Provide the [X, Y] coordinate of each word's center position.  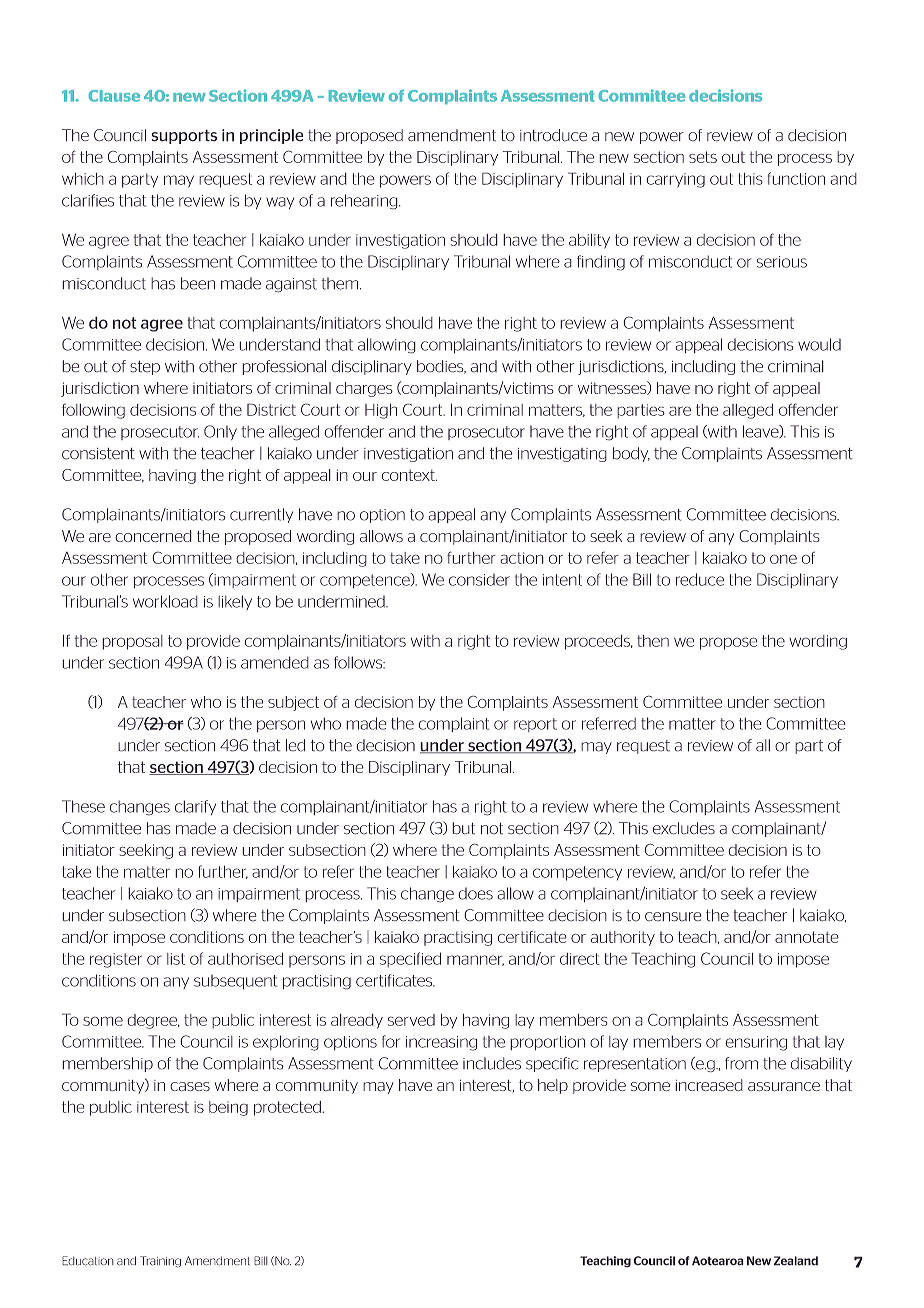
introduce [553, 135]
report [535, 725]
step [145, 368]
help [553, 1086]
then [653, 641]
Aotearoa [718, 1261]
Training [160, 1262]
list [176, 959]
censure [673, 917]
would [819, 344]
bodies [441, 367]
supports [184, 136]
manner [475, 960]
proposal [132, 642]
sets [703, 157]
